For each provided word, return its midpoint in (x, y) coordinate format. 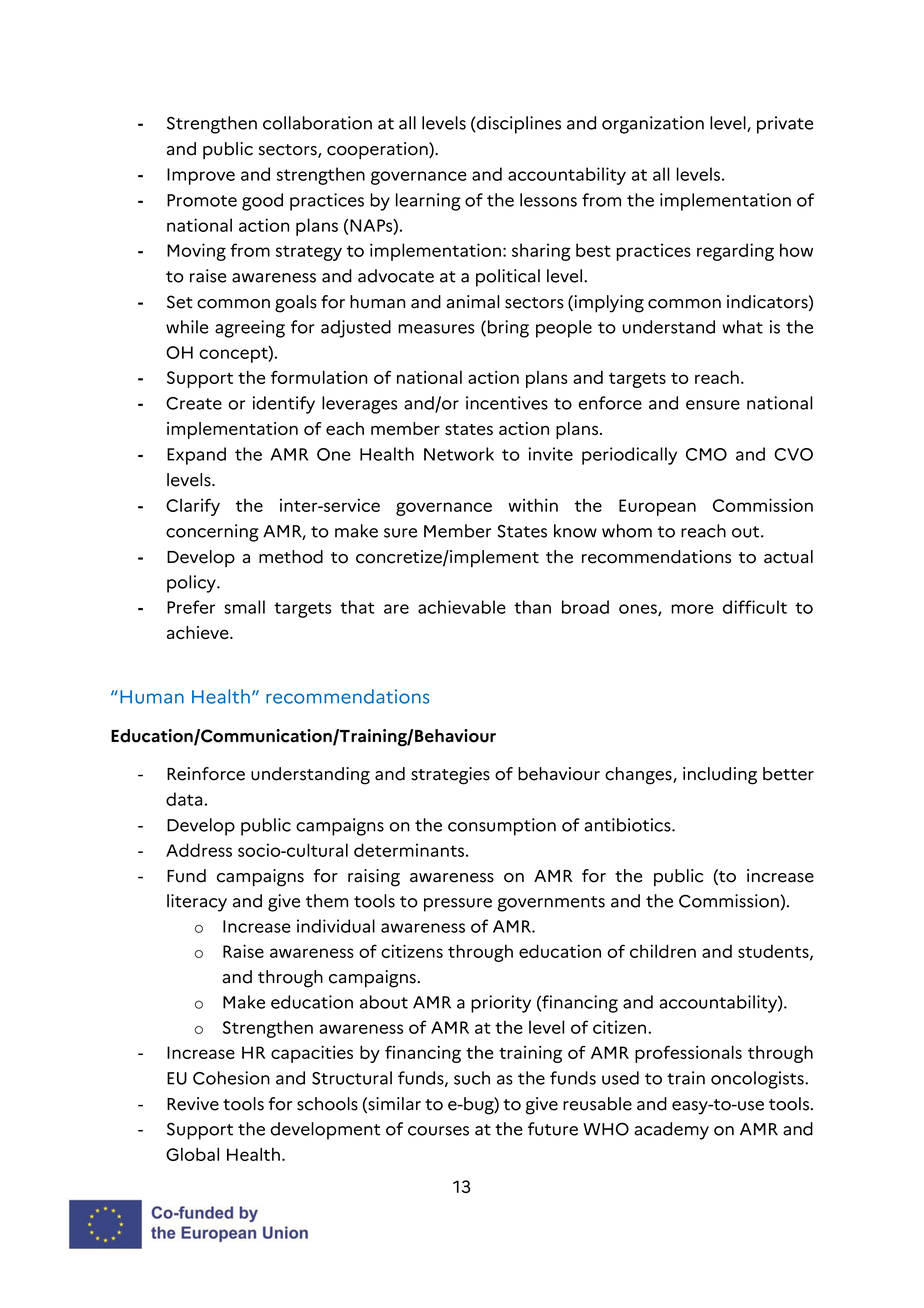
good (262, 202)
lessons (548, 200)
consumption (502, 827)
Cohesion (231, 1078)
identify (284, 405)
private (785, 125)
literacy (197, 903)
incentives (507, 403)
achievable (462, 607)
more (692, 609)
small (244, 607)
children (663, 951)
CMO (706, 454)
